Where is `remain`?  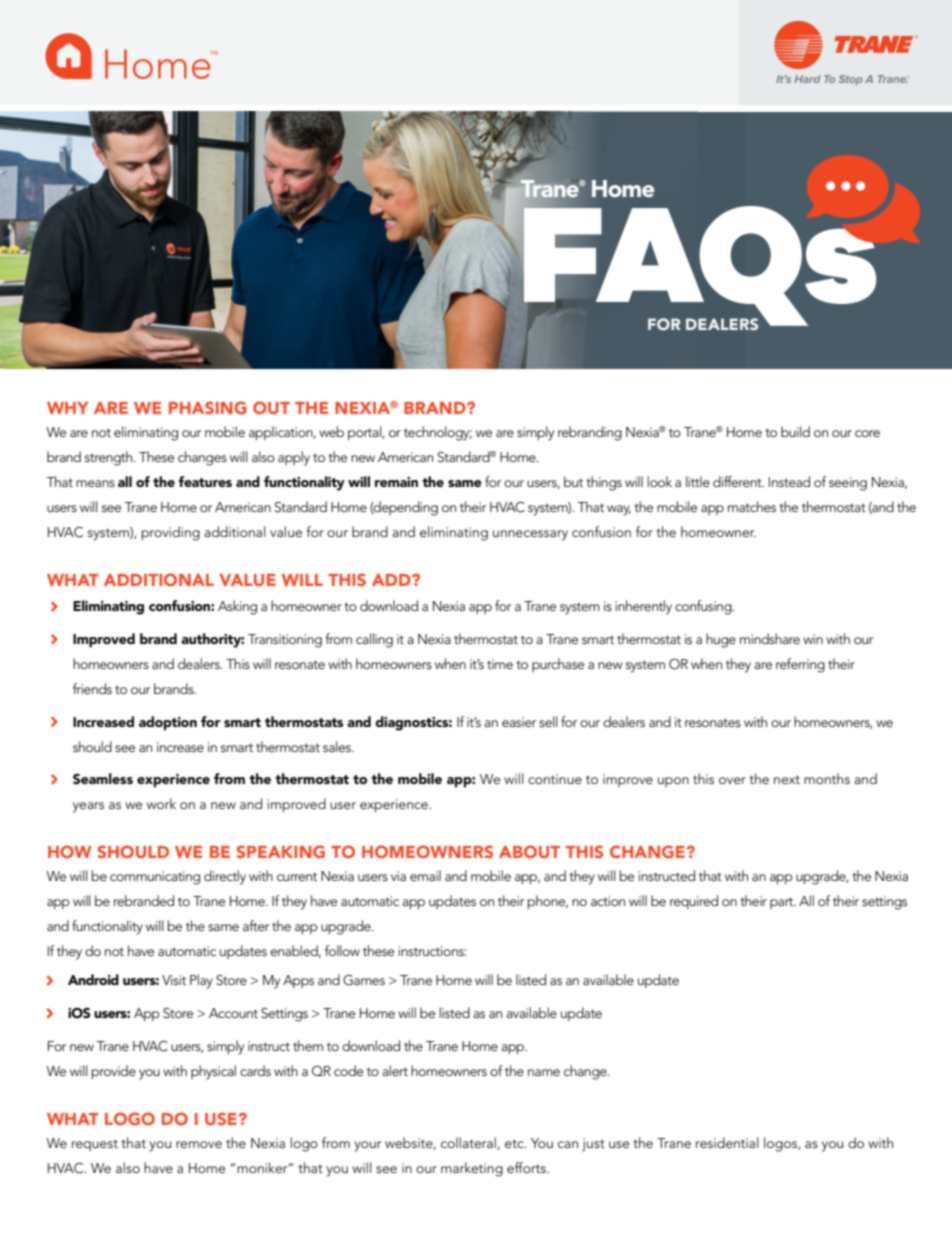
remain is located at coordinates (396, 482).
